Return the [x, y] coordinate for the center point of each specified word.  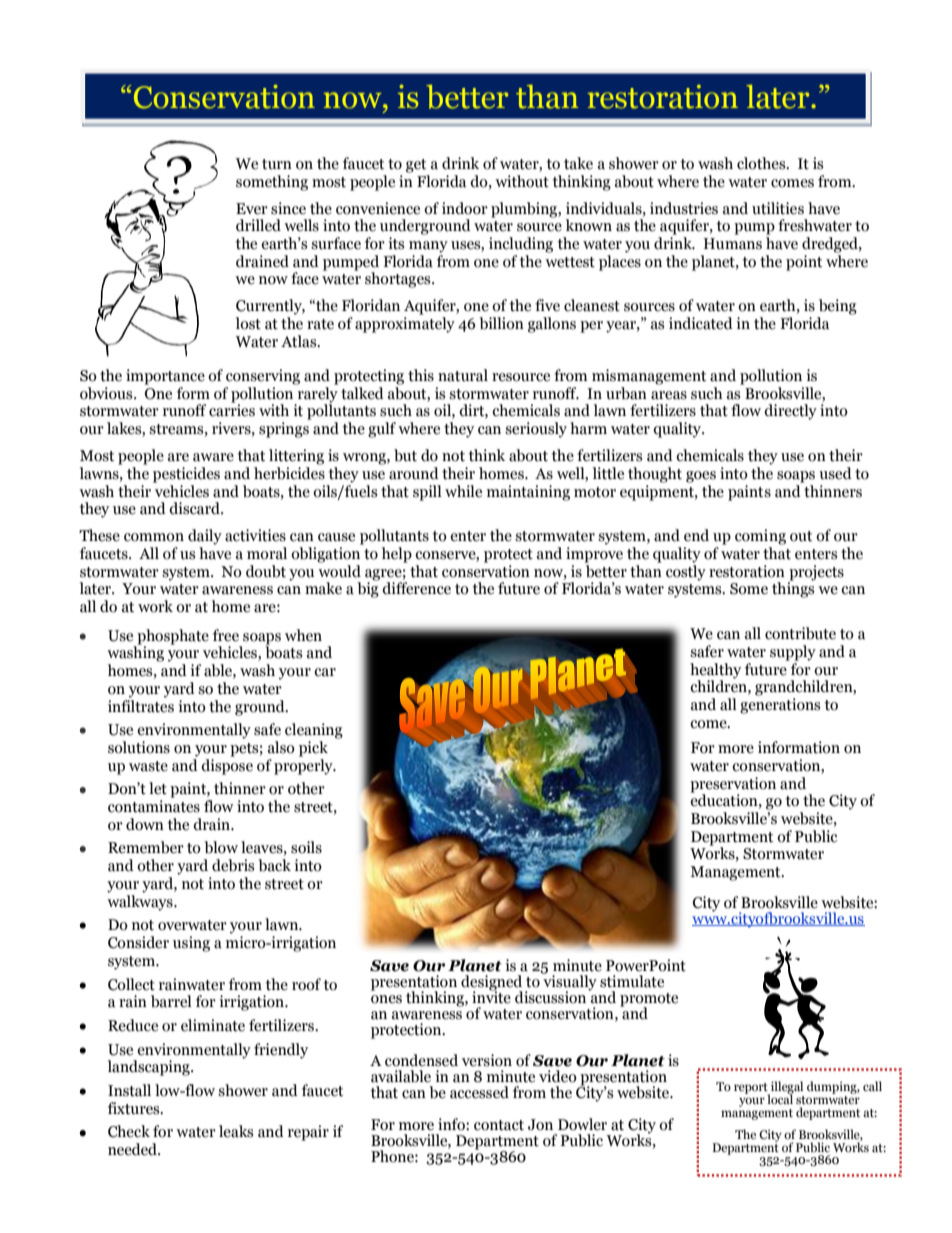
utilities [778, 208]
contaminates [154, 806]
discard [195, 508]
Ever [252, 209]
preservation [733, 785]
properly [304, 765]
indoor [465, 208]
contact [499, 1125]
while [463, 491]
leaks [236, 1131]
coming [760, 537]
